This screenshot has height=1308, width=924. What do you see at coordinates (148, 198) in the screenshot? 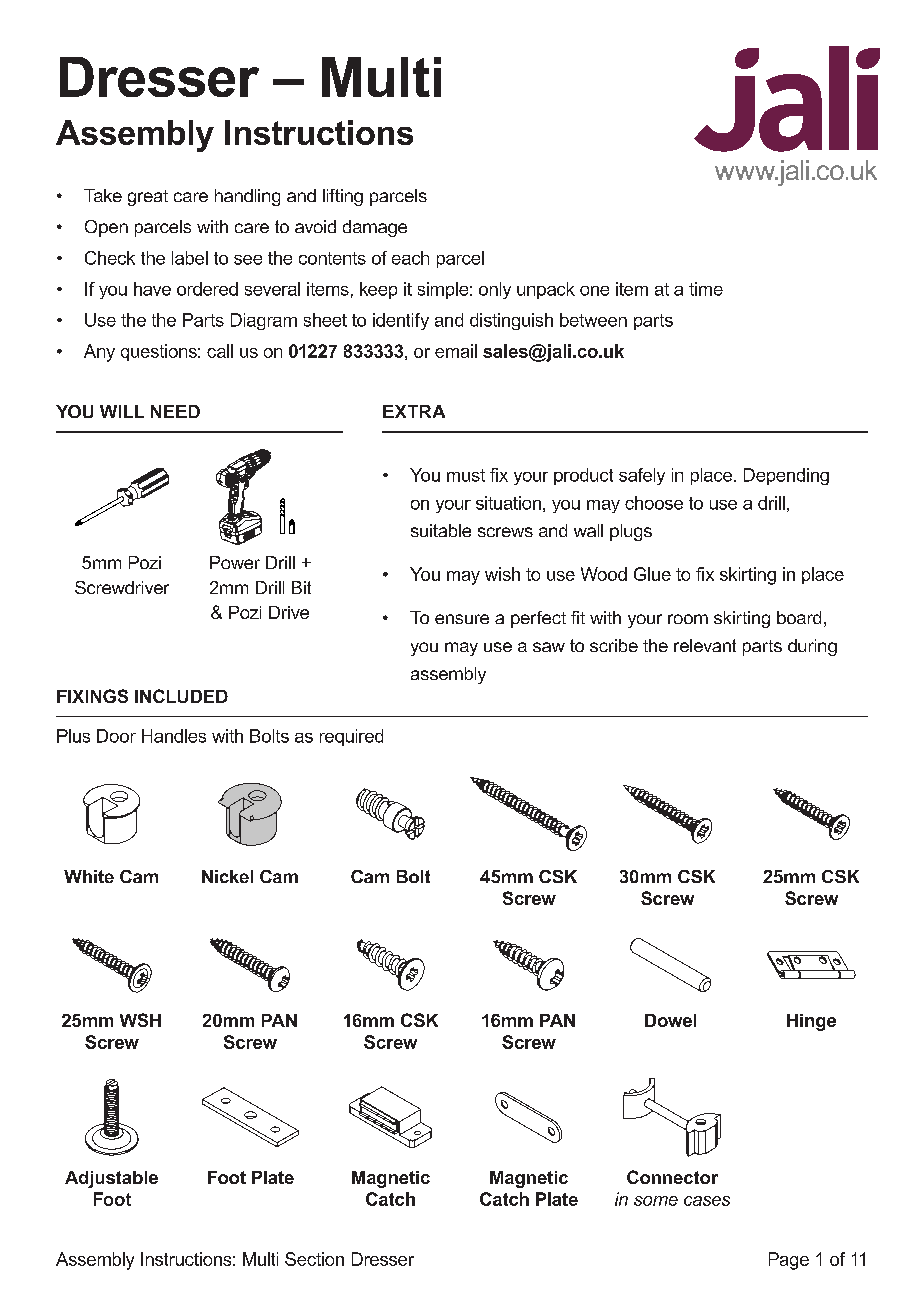
I see `great` at bounding box center [148, 198].
